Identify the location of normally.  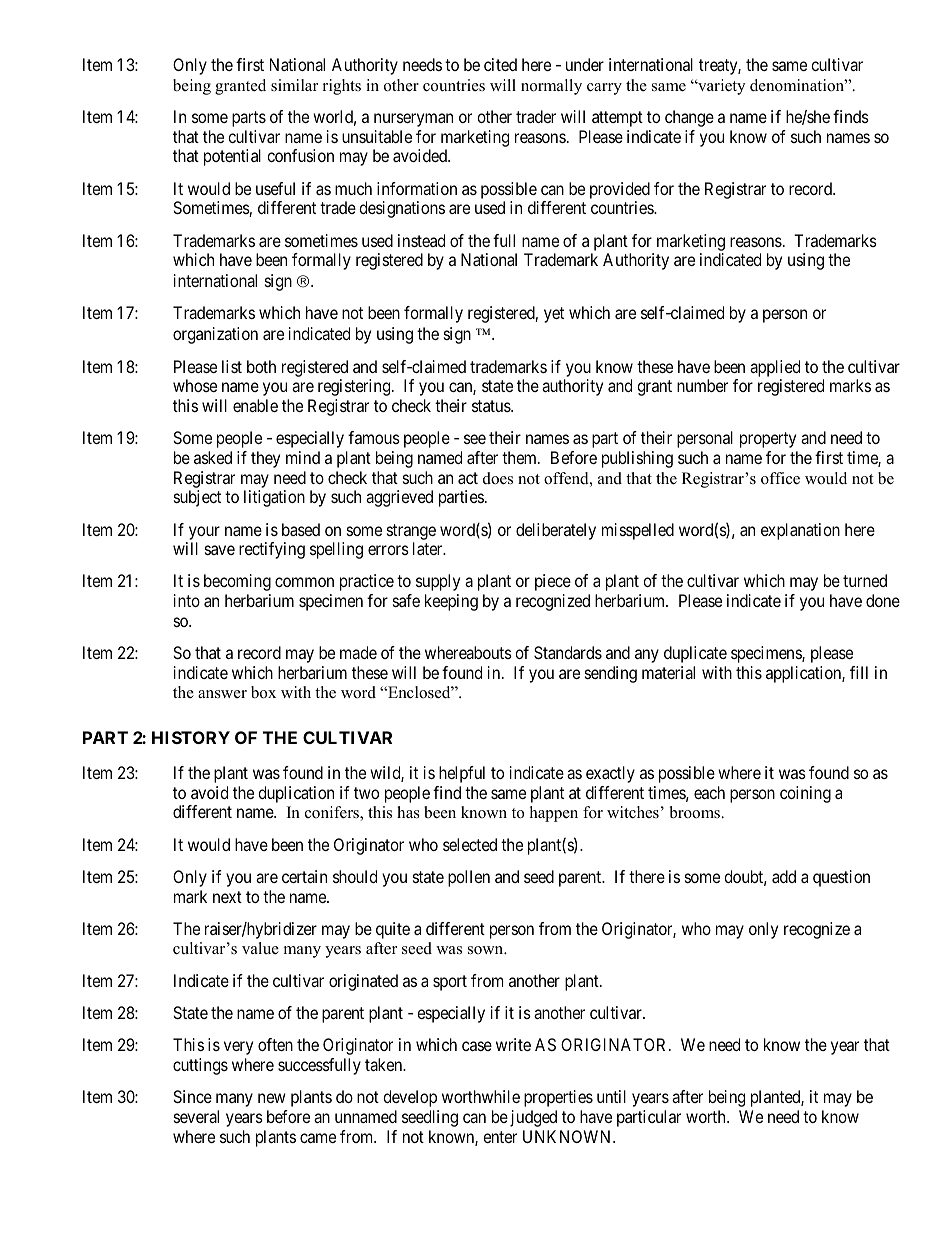
(551, 87).
